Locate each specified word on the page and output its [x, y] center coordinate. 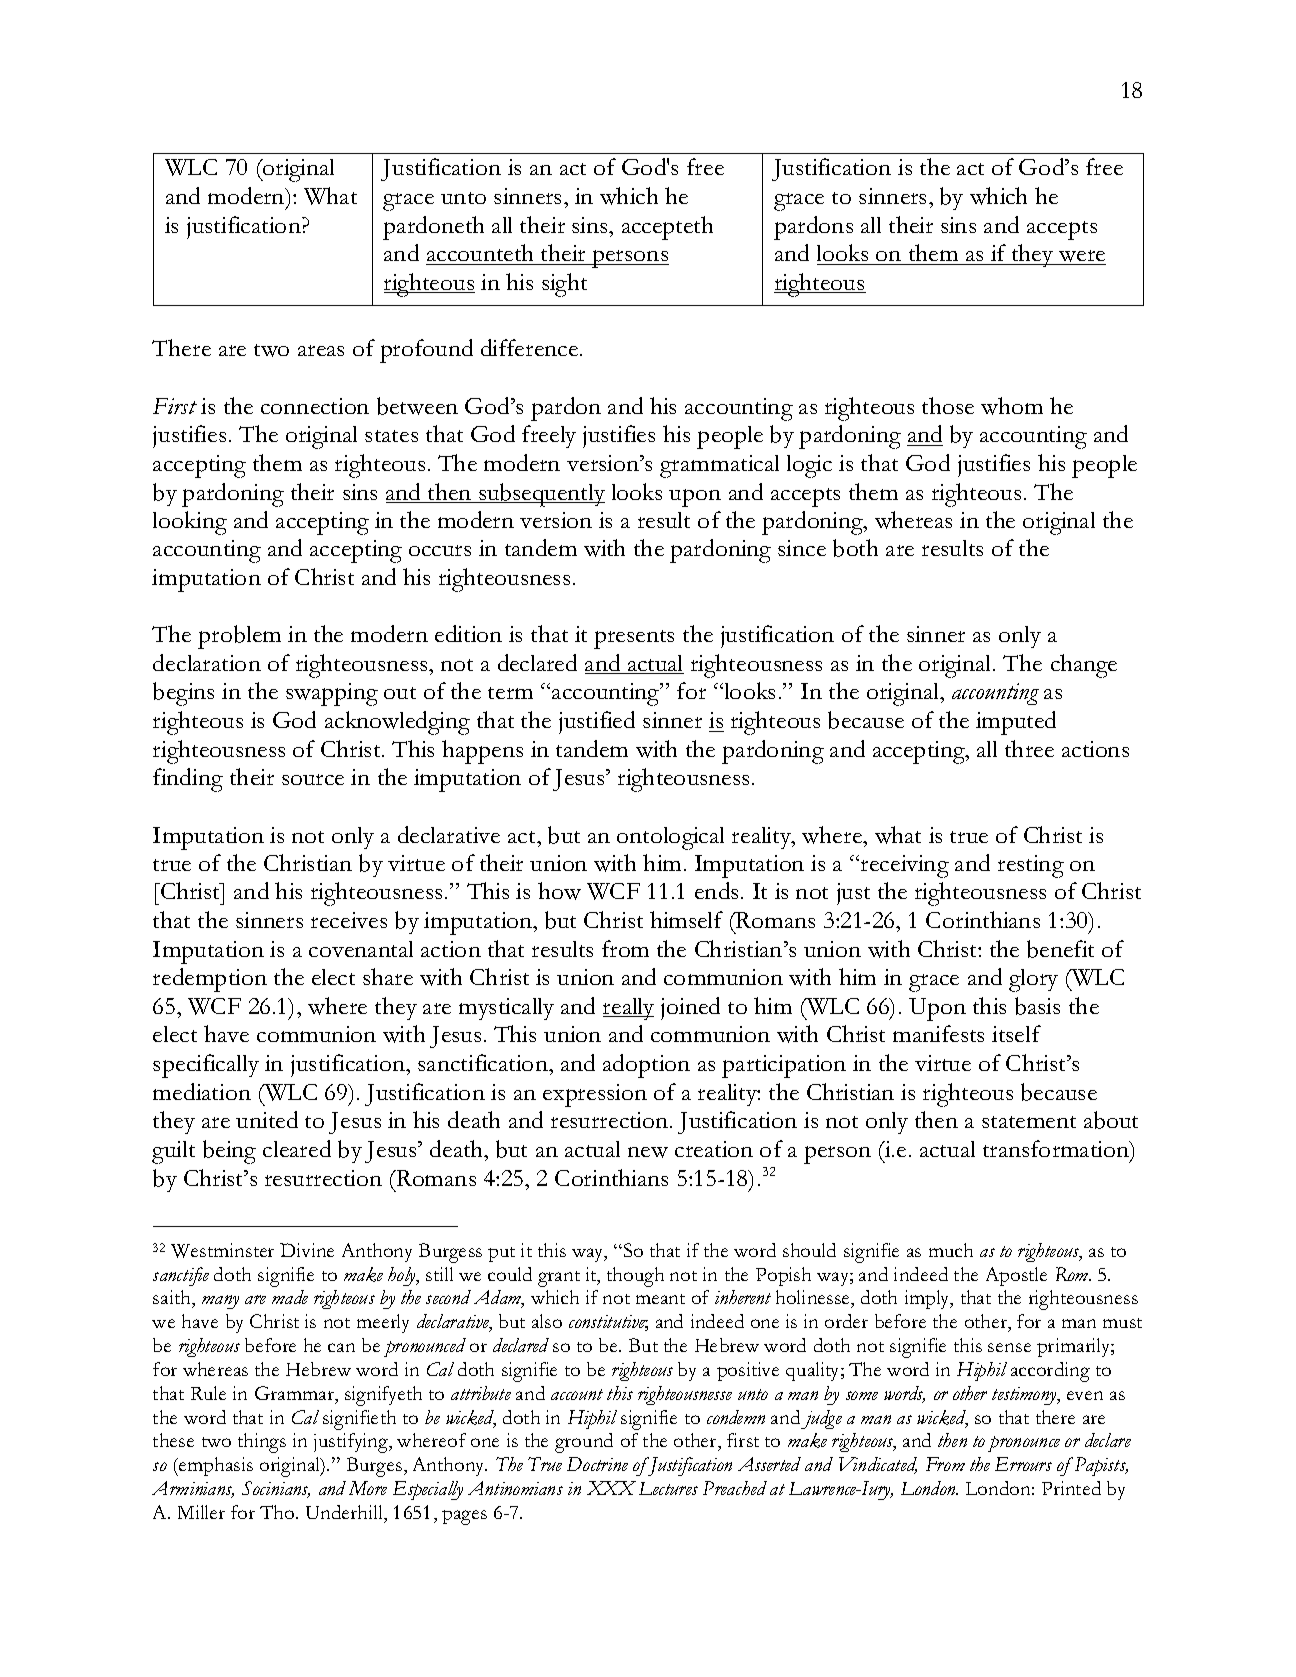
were [1081, 257]
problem [239, 637]
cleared [297, 1148]
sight [564, 285]
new [648, 1152]
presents [634, 639]
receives [349, 920]
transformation [1057, 1150]
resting [1031, 866]
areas [321, 350]
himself [686, 919]
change [1084, 666]
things [262, 1443]
